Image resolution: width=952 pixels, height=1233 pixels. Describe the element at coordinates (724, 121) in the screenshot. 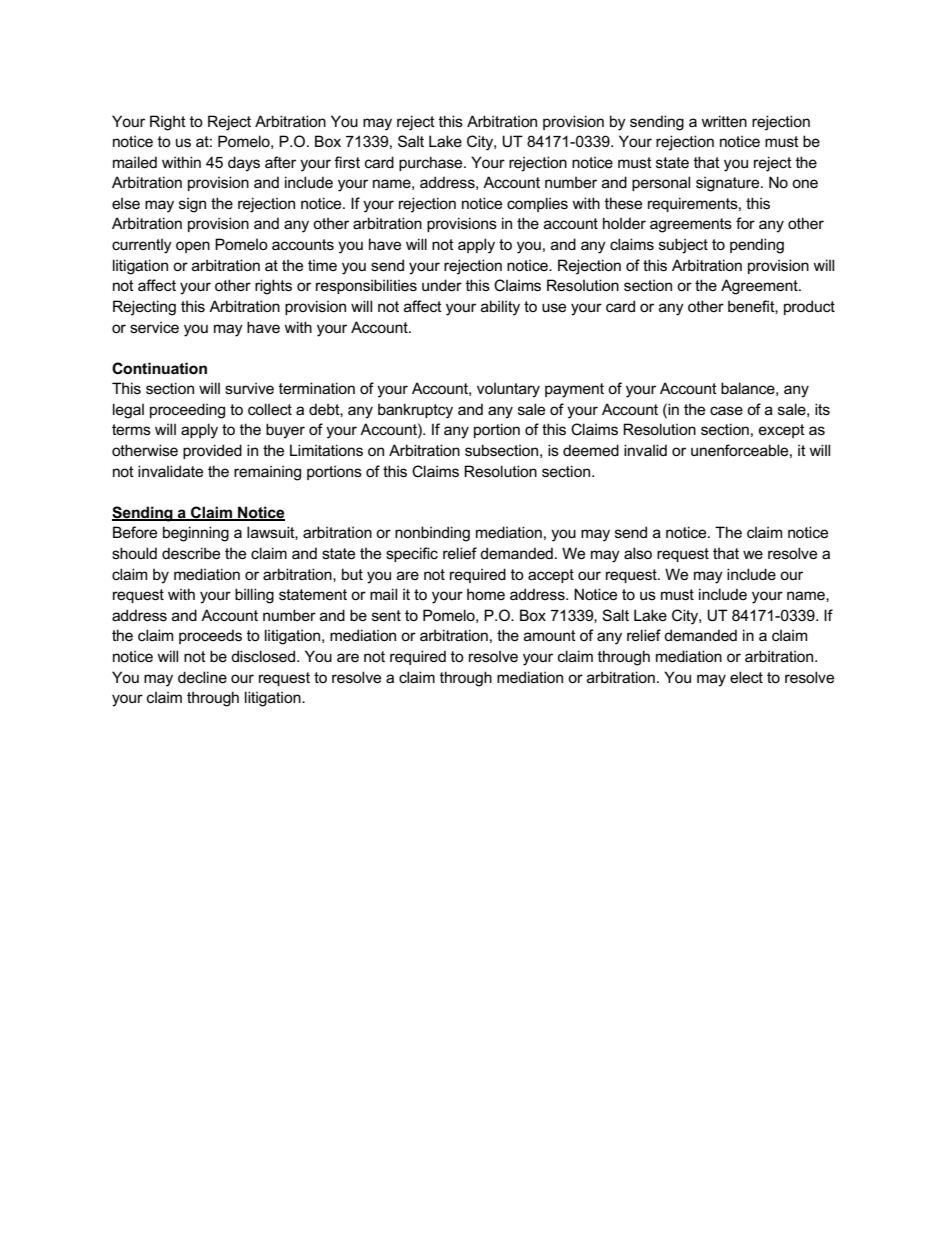

I see `written` at that location.
